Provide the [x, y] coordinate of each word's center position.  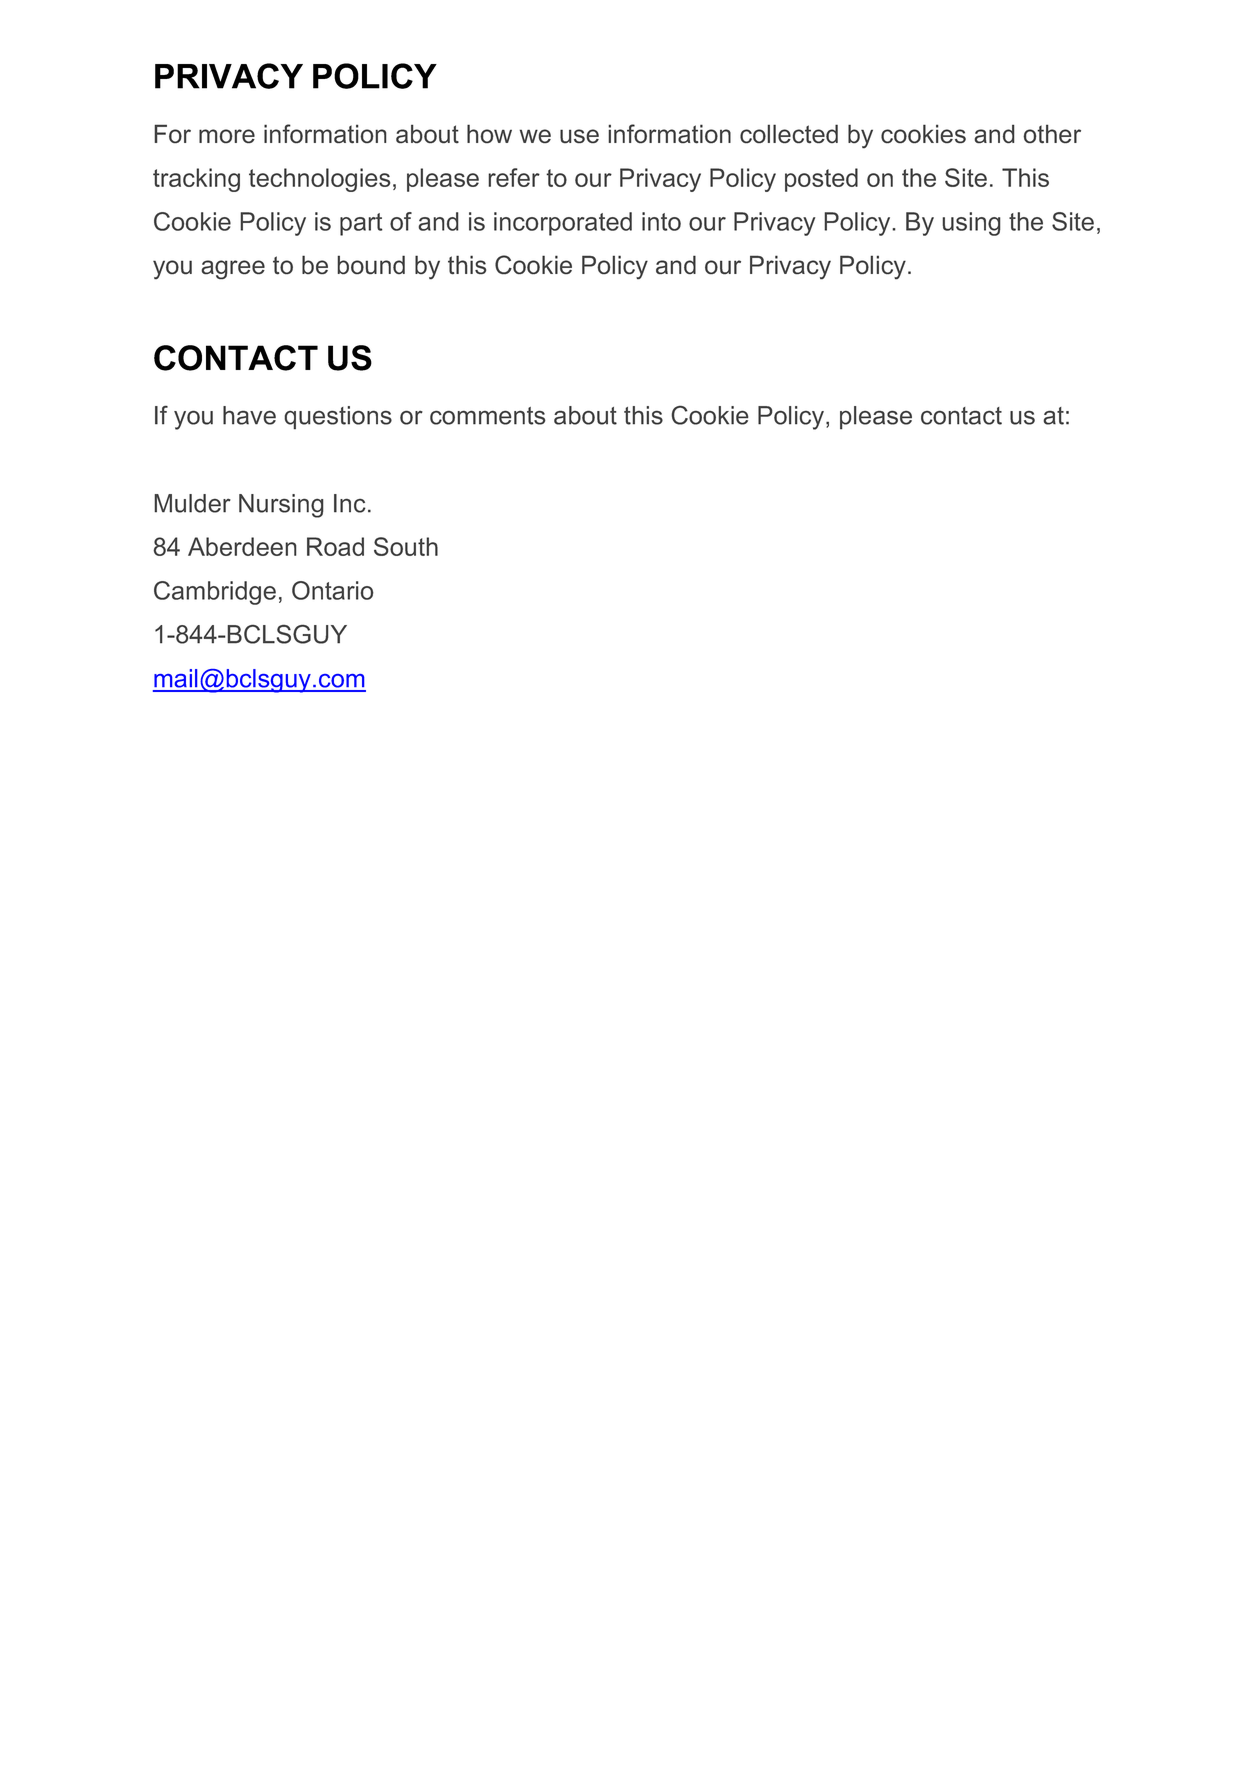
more [227, 136]
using [971, 224]
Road [335, 546]
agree [233, 269]
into [661, 221]
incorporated [563, 224]
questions [338, 418]
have [249, 415]
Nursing [281, 506]
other [1052, 134]
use [579, 136]
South [406, 546]
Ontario [333, 590]
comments [488, 416]
